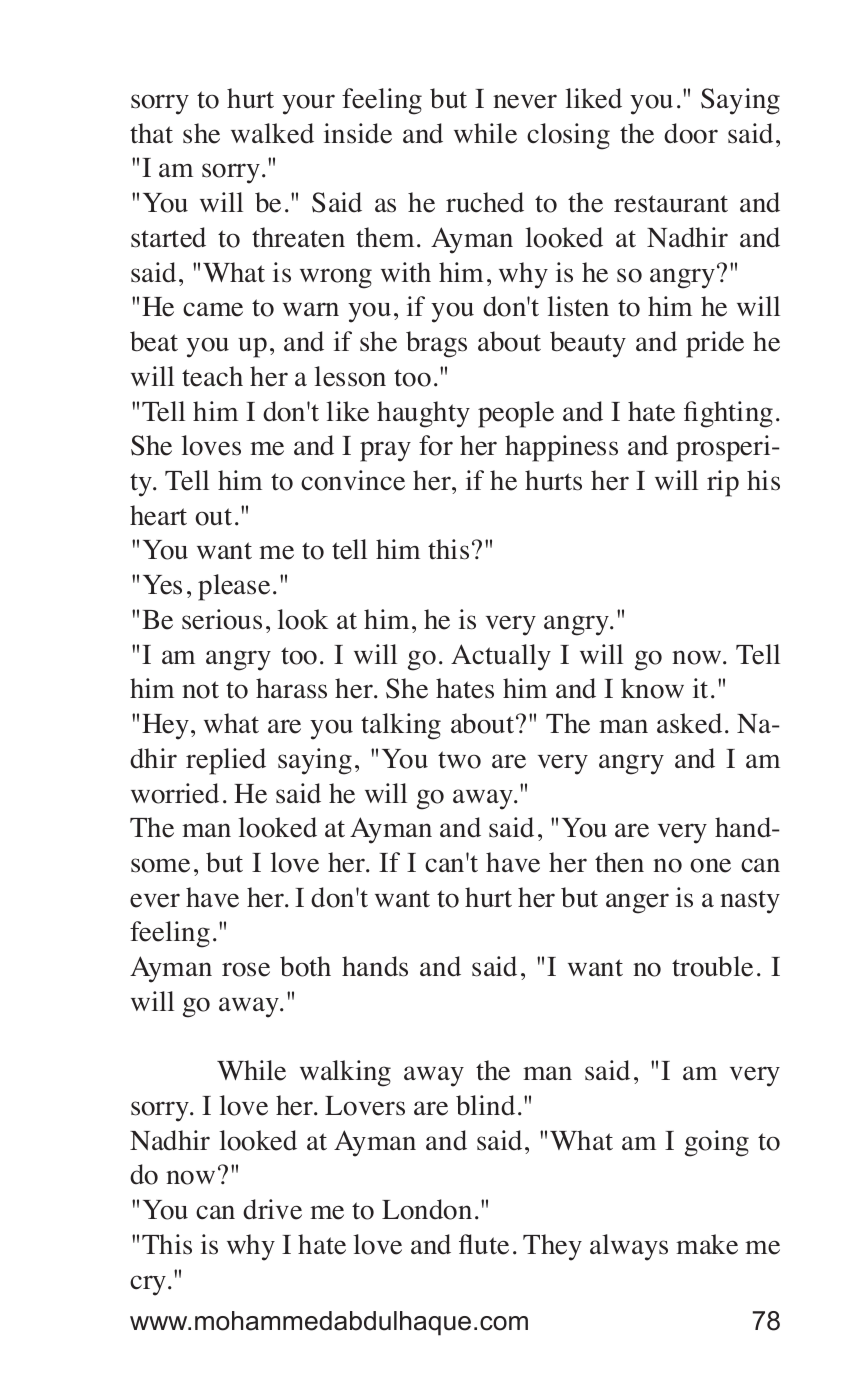 This screenshot has width=868, height=1389. I want to click on haughty, so click(423, 414).
